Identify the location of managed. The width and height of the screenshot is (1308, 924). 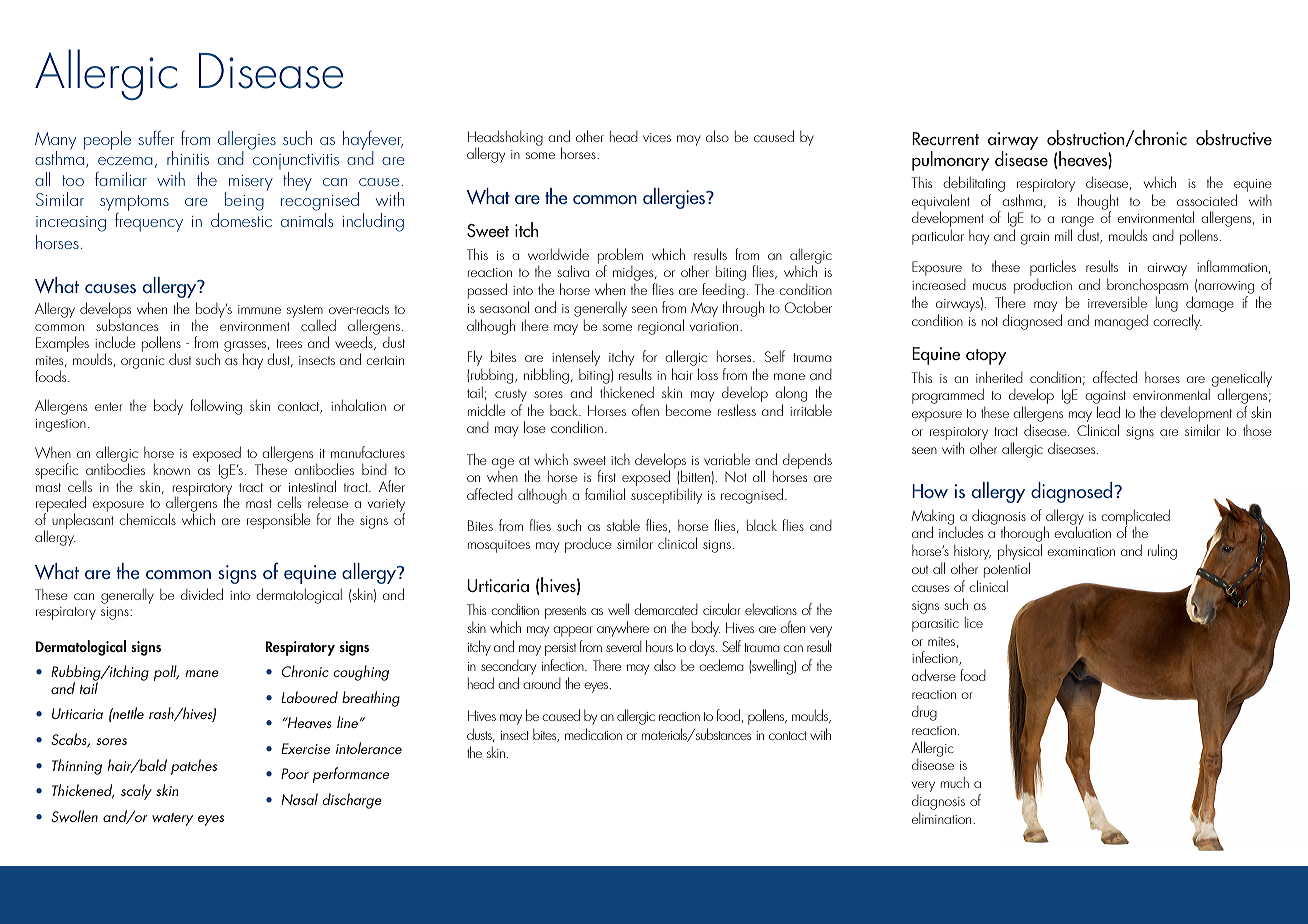
(1121, 322).
